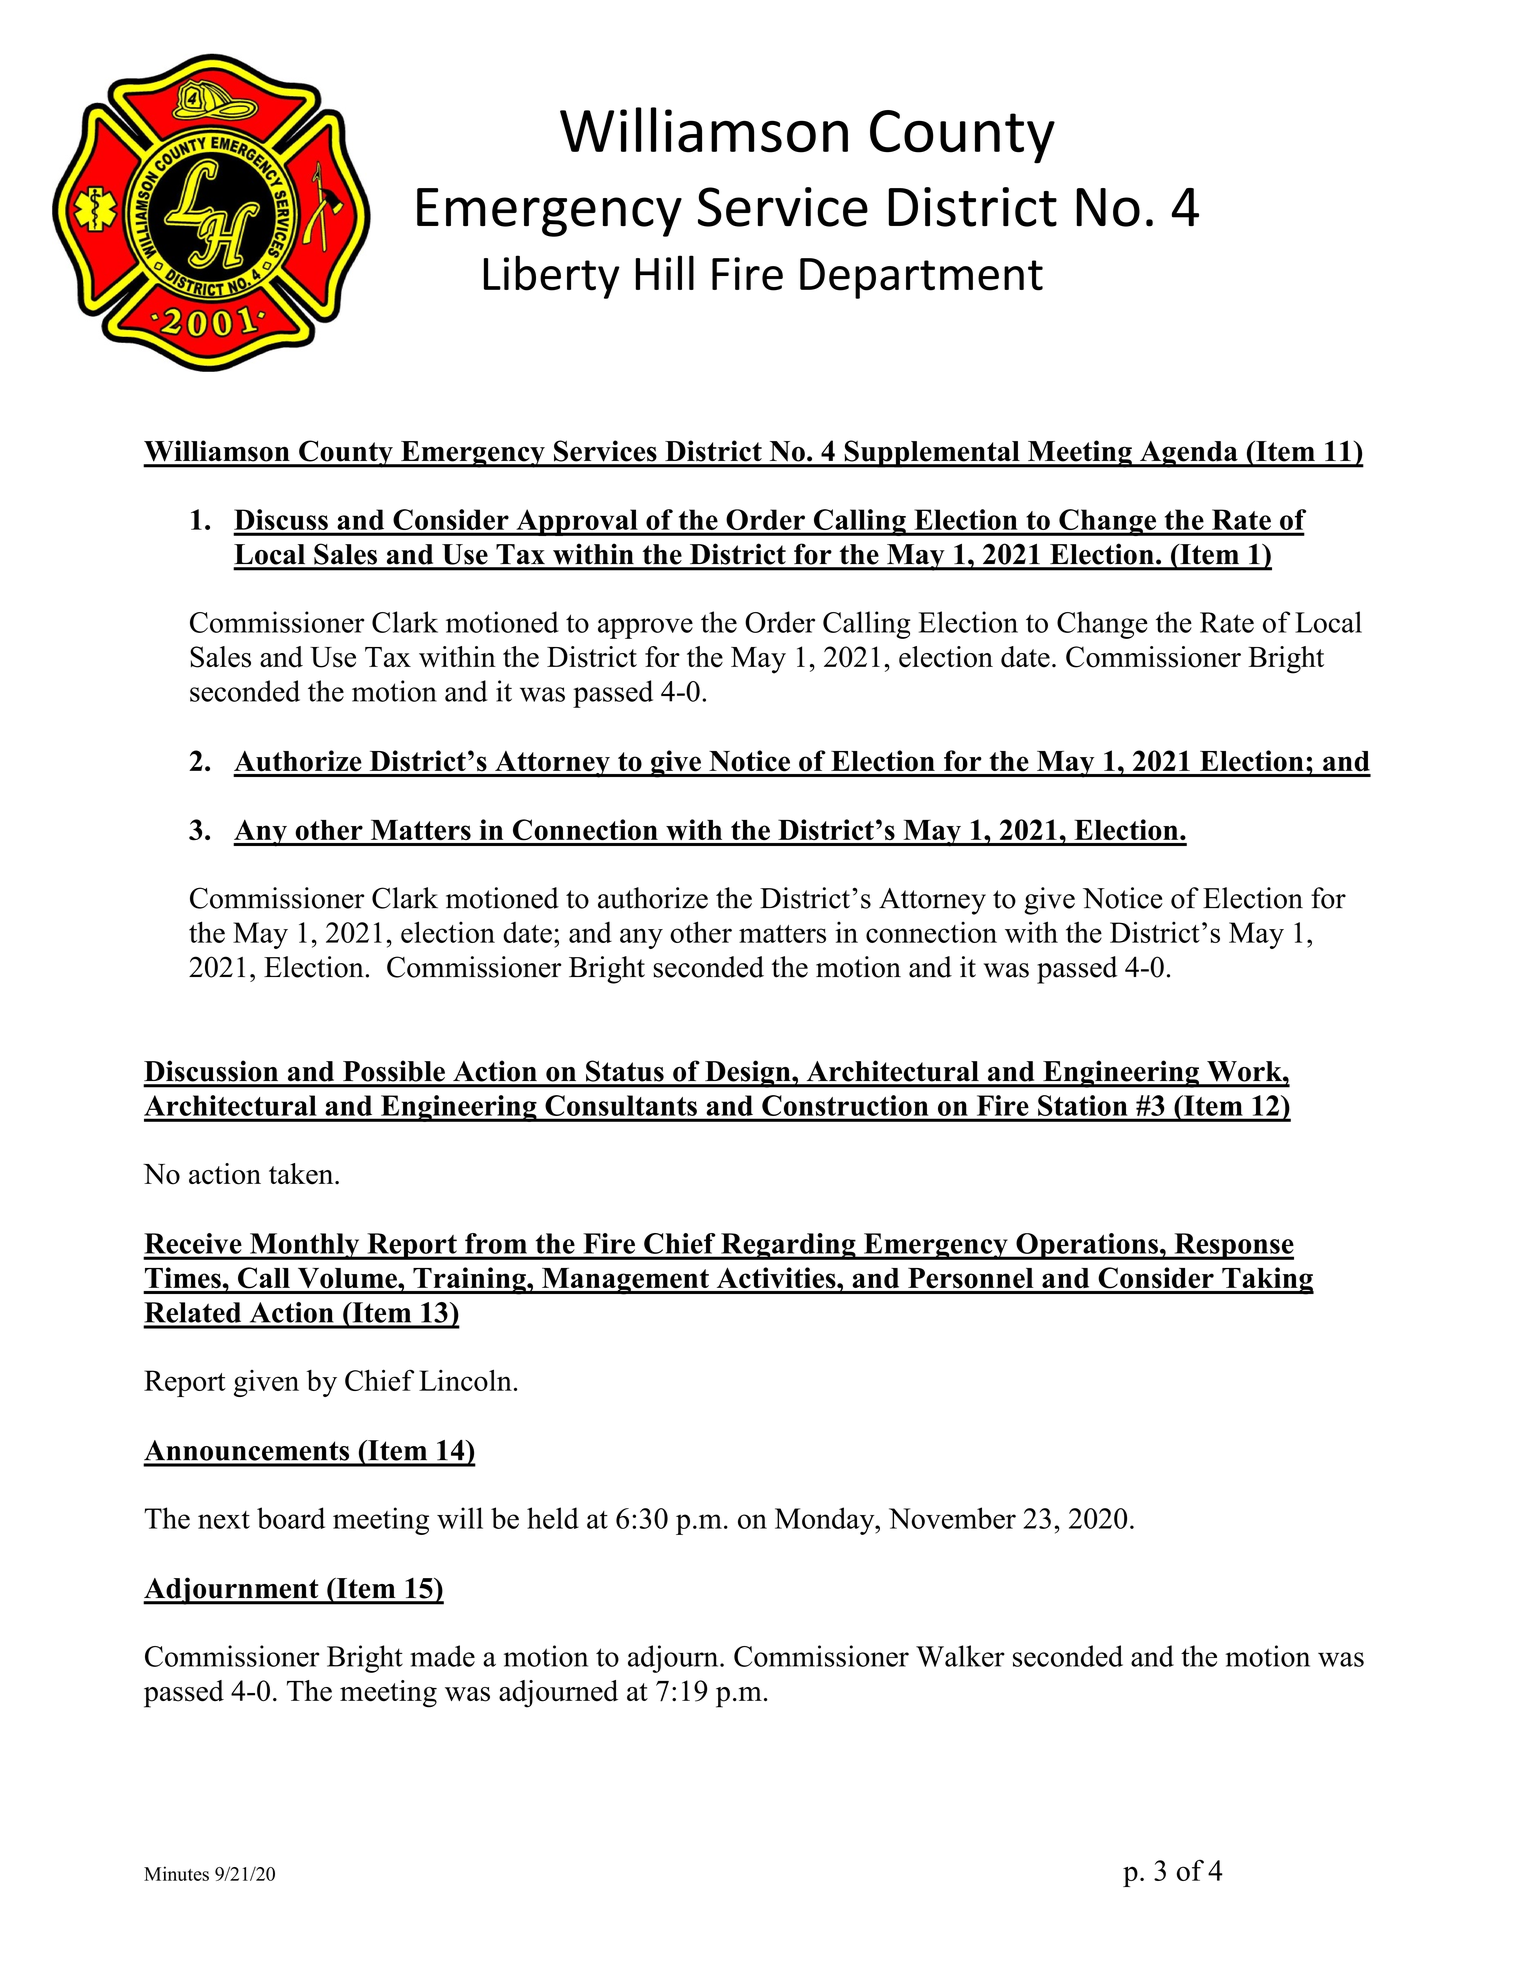 The width and height of the document is (1529, 1978). Describe the element at coordinates (621, 1105) in the document. I see `Consultants` at that location.
